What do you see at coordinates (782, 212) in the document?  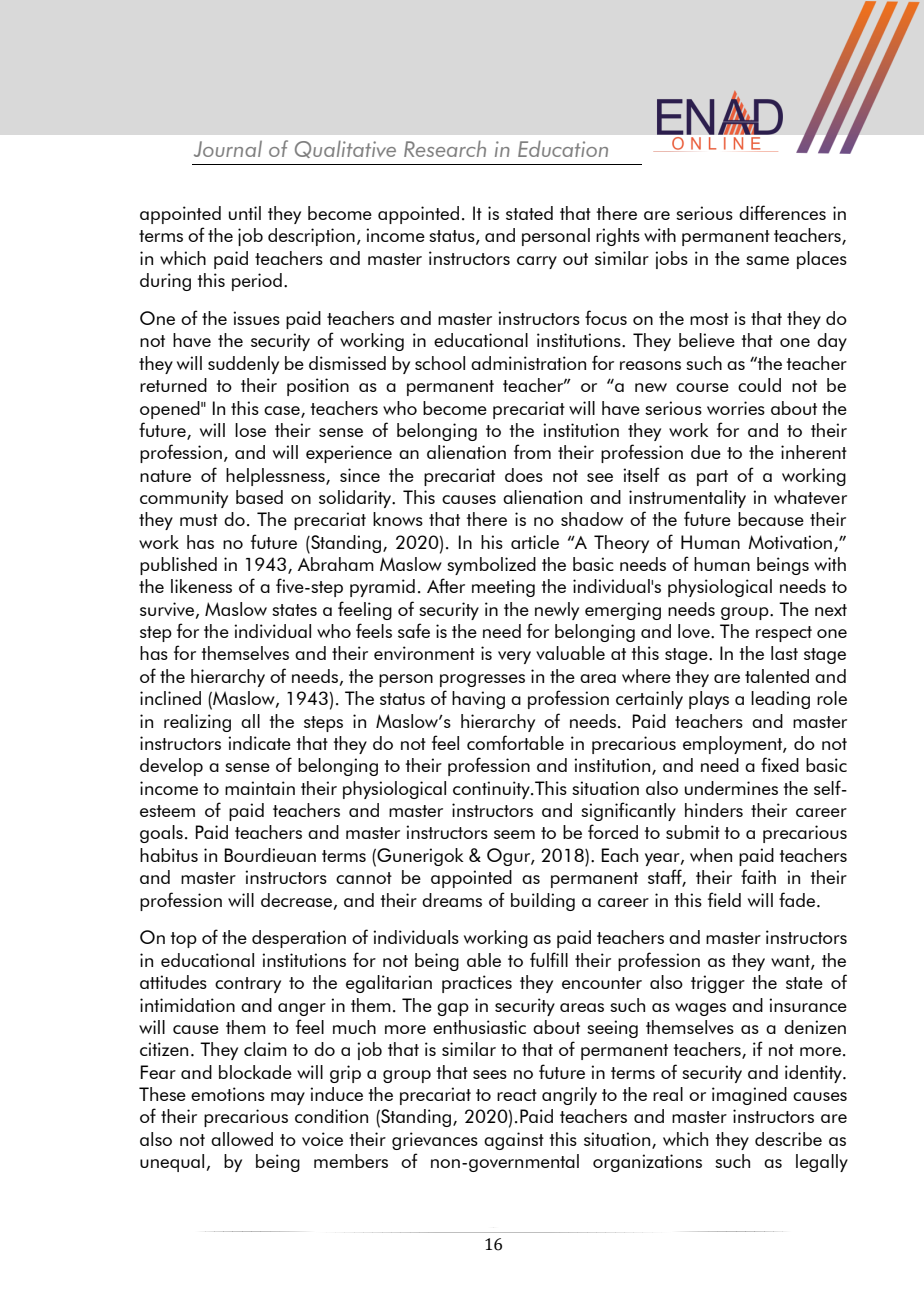 I see `differences` at bounding box center [782, 212].
